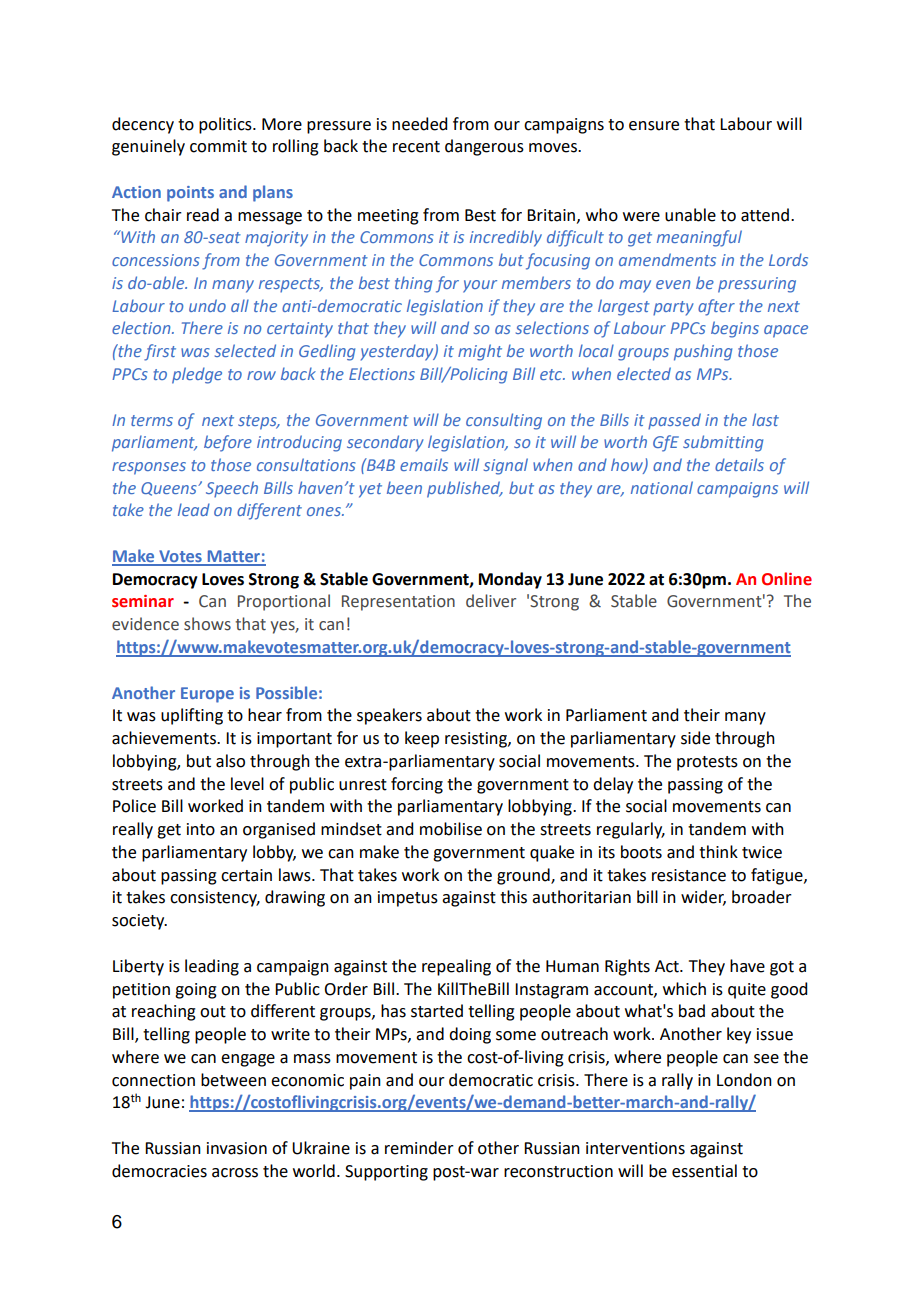 This document has height=1308, width=924. I want to click on commit, so click(218, 146).
